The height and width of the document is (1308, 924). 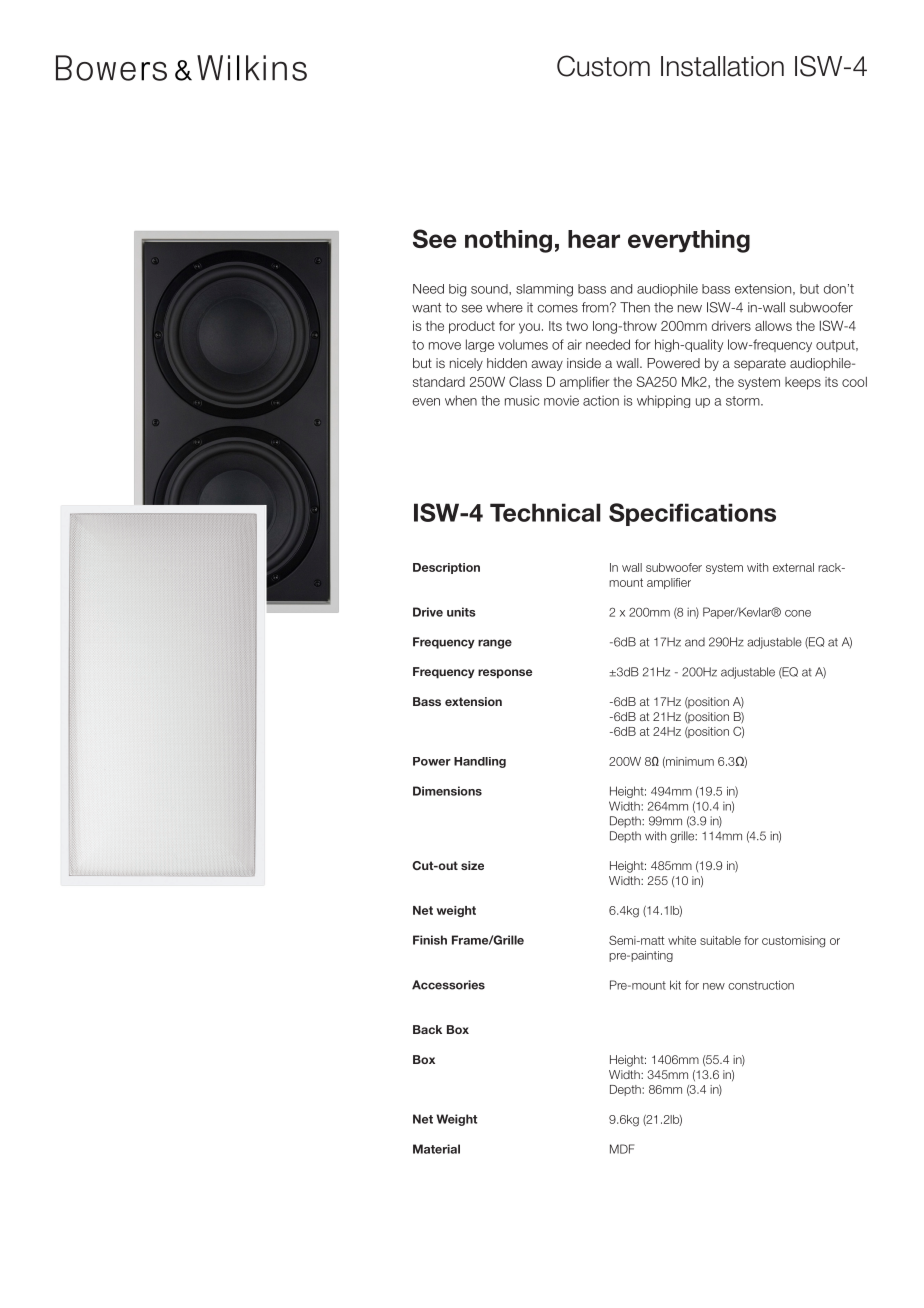 I want to click on cone, so click(x=798, y=613).
